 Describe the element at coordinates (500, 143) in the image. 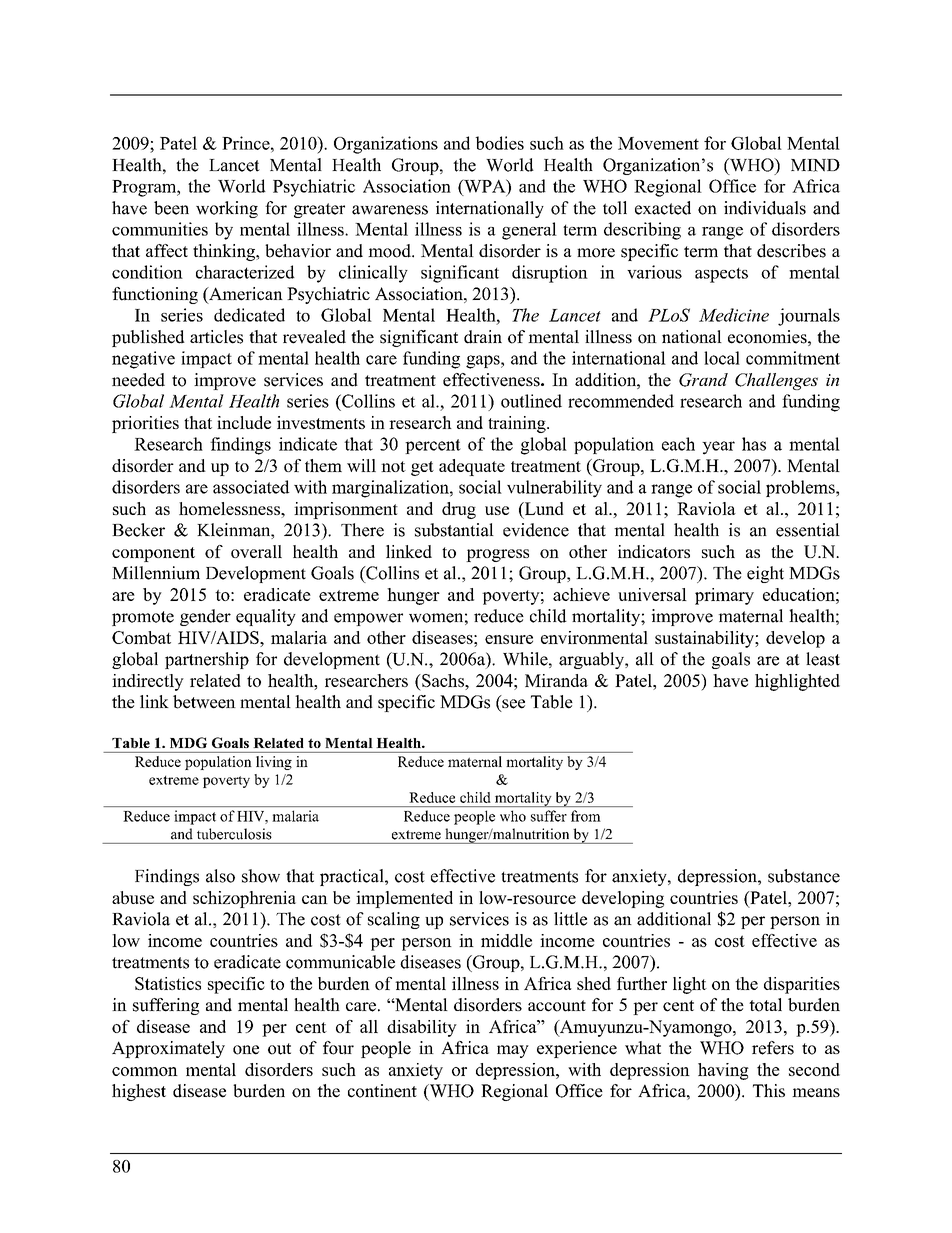

I see `bodies` at that location.
